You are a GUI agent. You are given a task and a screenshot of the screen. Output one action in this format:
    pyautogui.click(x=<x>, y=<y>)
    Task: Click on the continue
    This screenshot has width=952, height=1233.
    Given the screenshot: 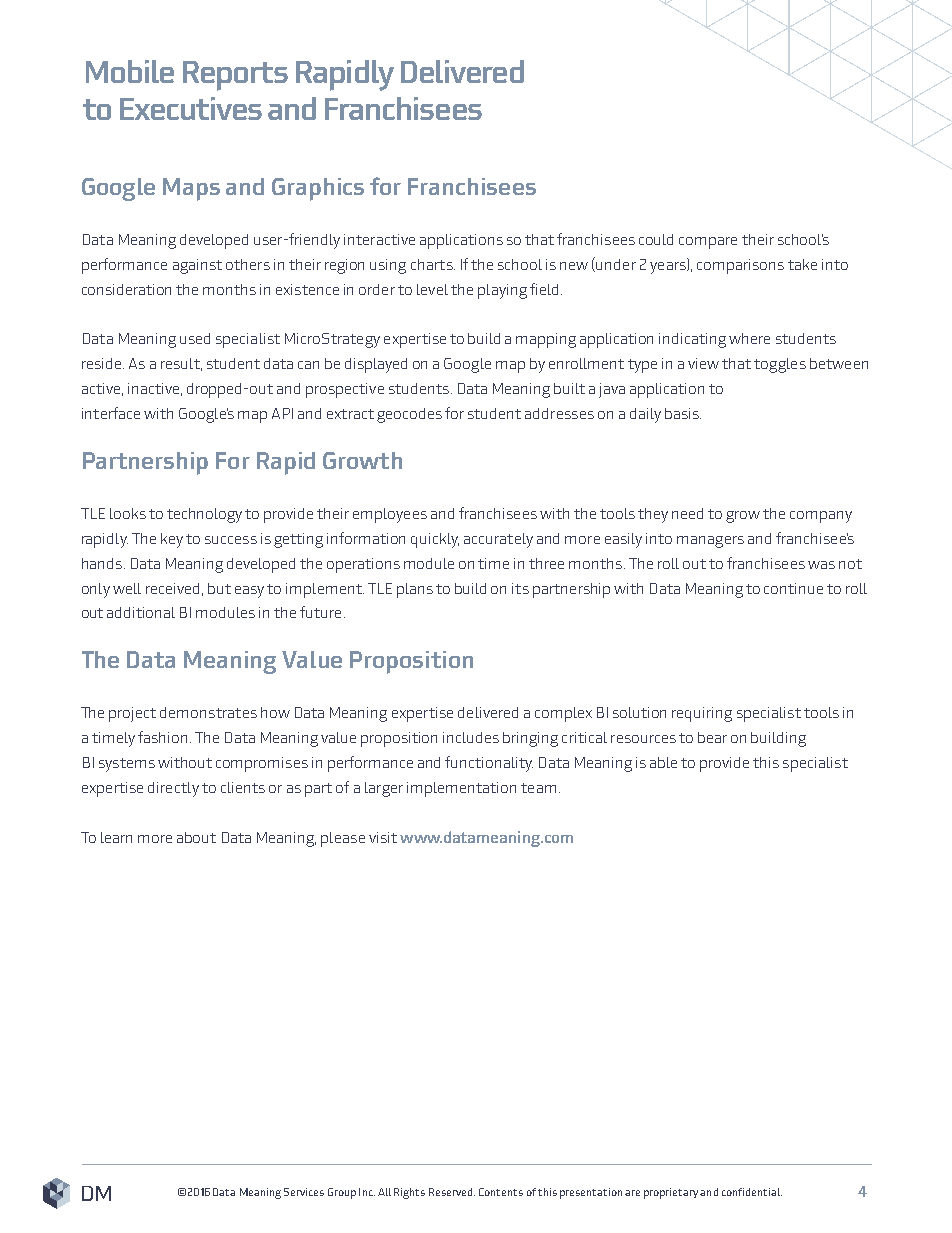 What is the action you would take?
    pyautogui.click(x=793, y=588)
